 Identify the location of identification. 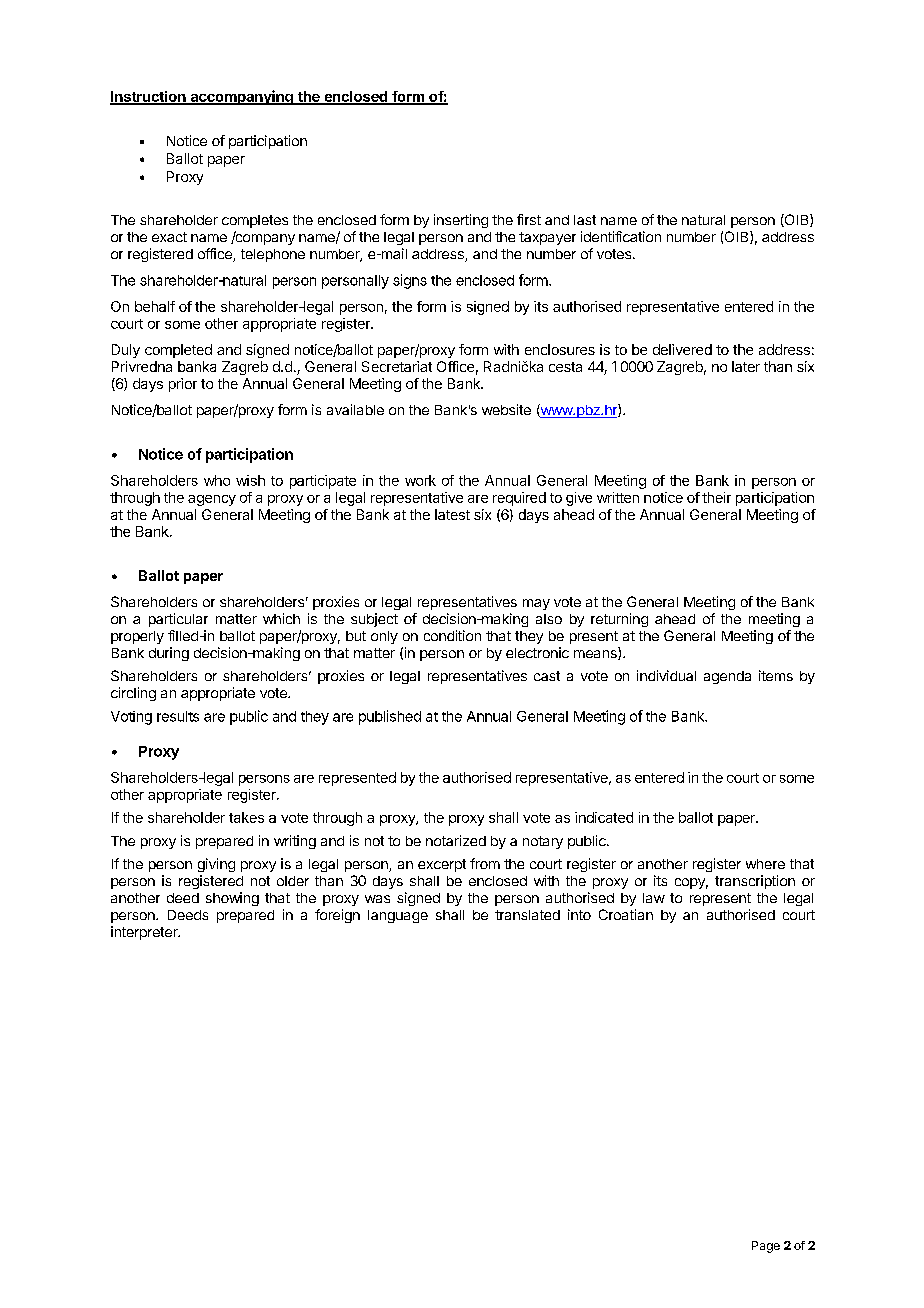
(621, 236).
